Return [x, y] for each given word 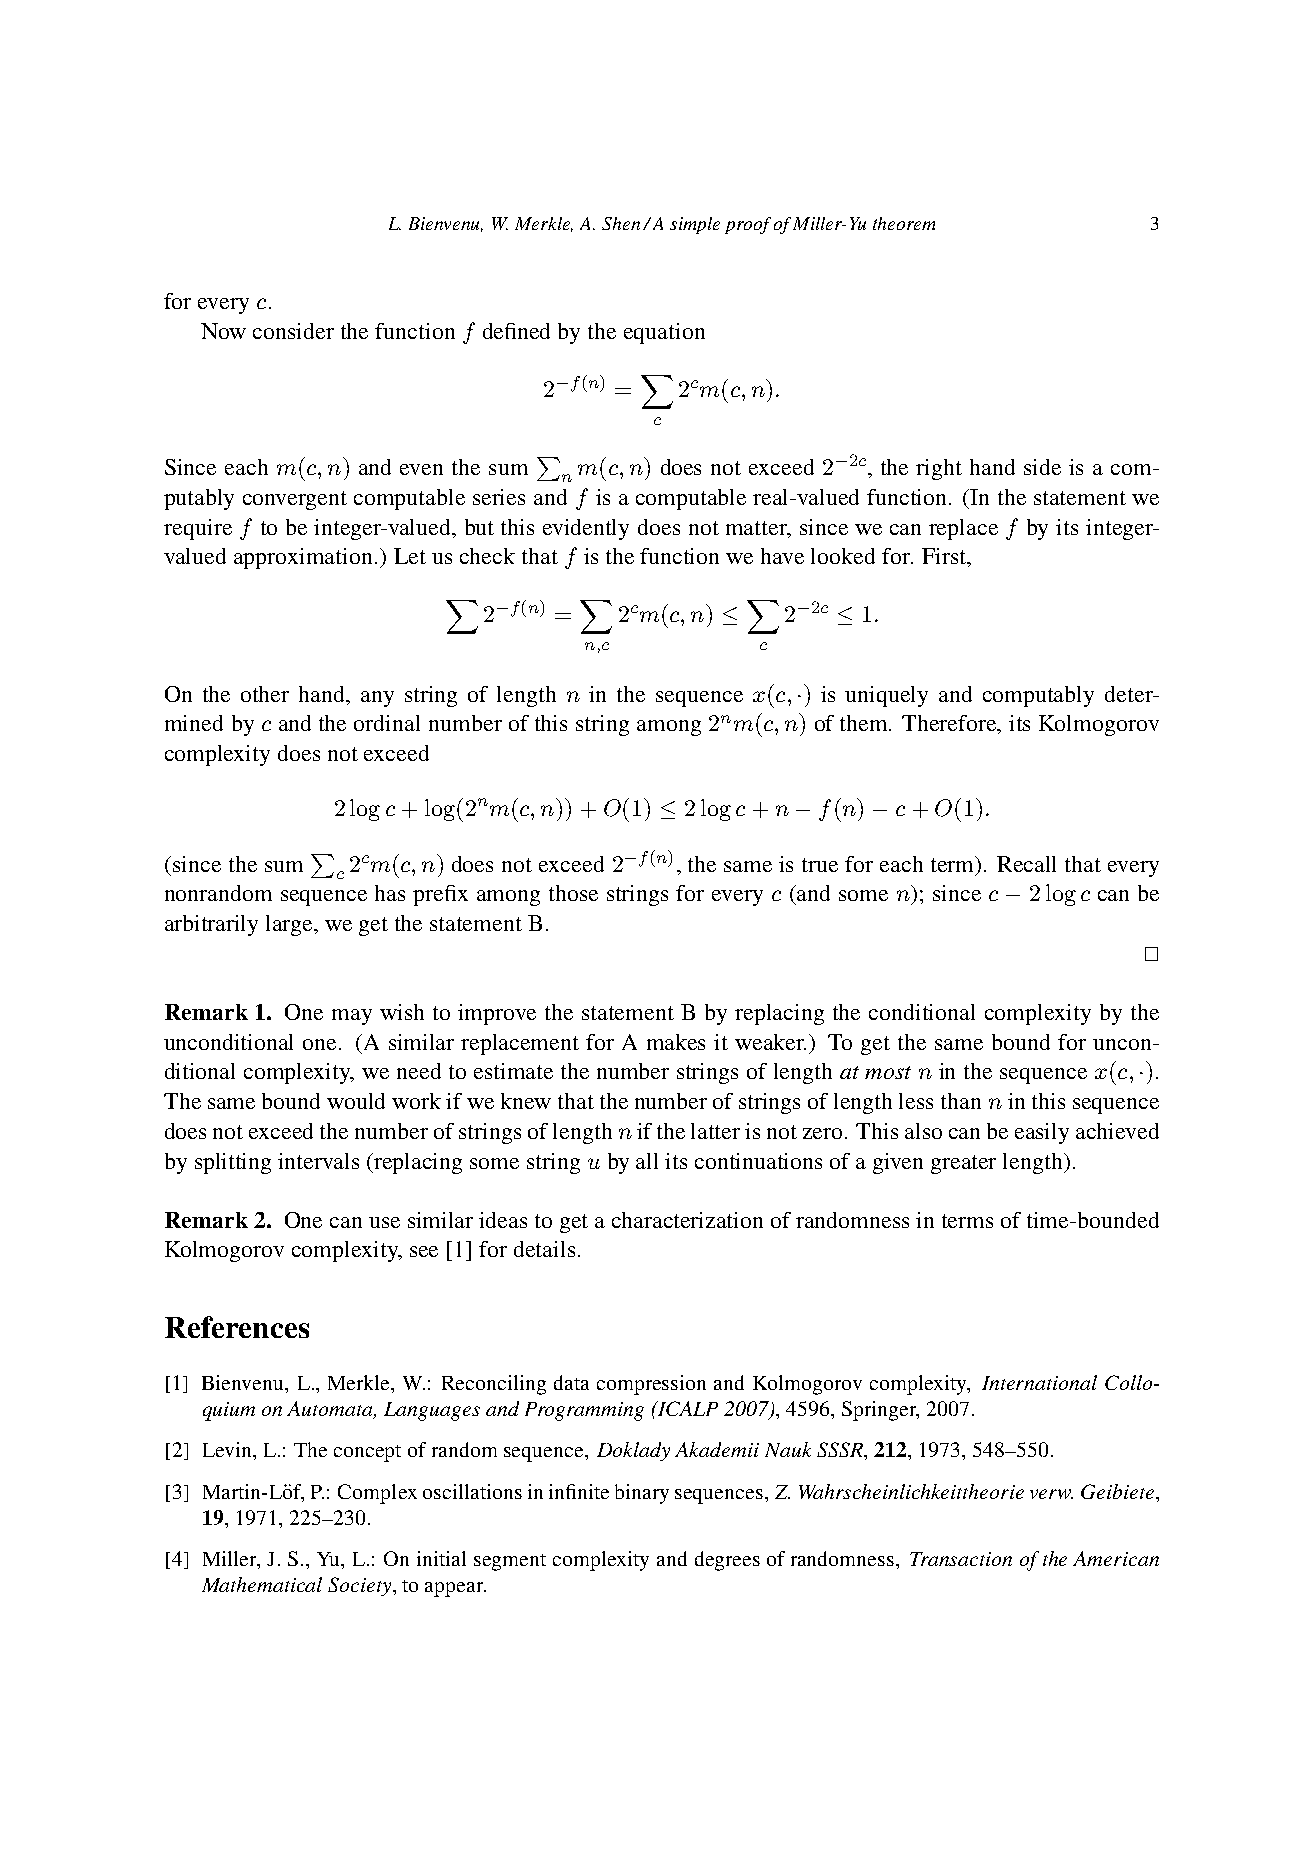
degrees [727, 1561]
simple [695, 225]
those [573, 893]
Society [361, 1586]
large [291, 925]
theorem [904, 223]
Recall [1026, 864]
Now [223, 331]
